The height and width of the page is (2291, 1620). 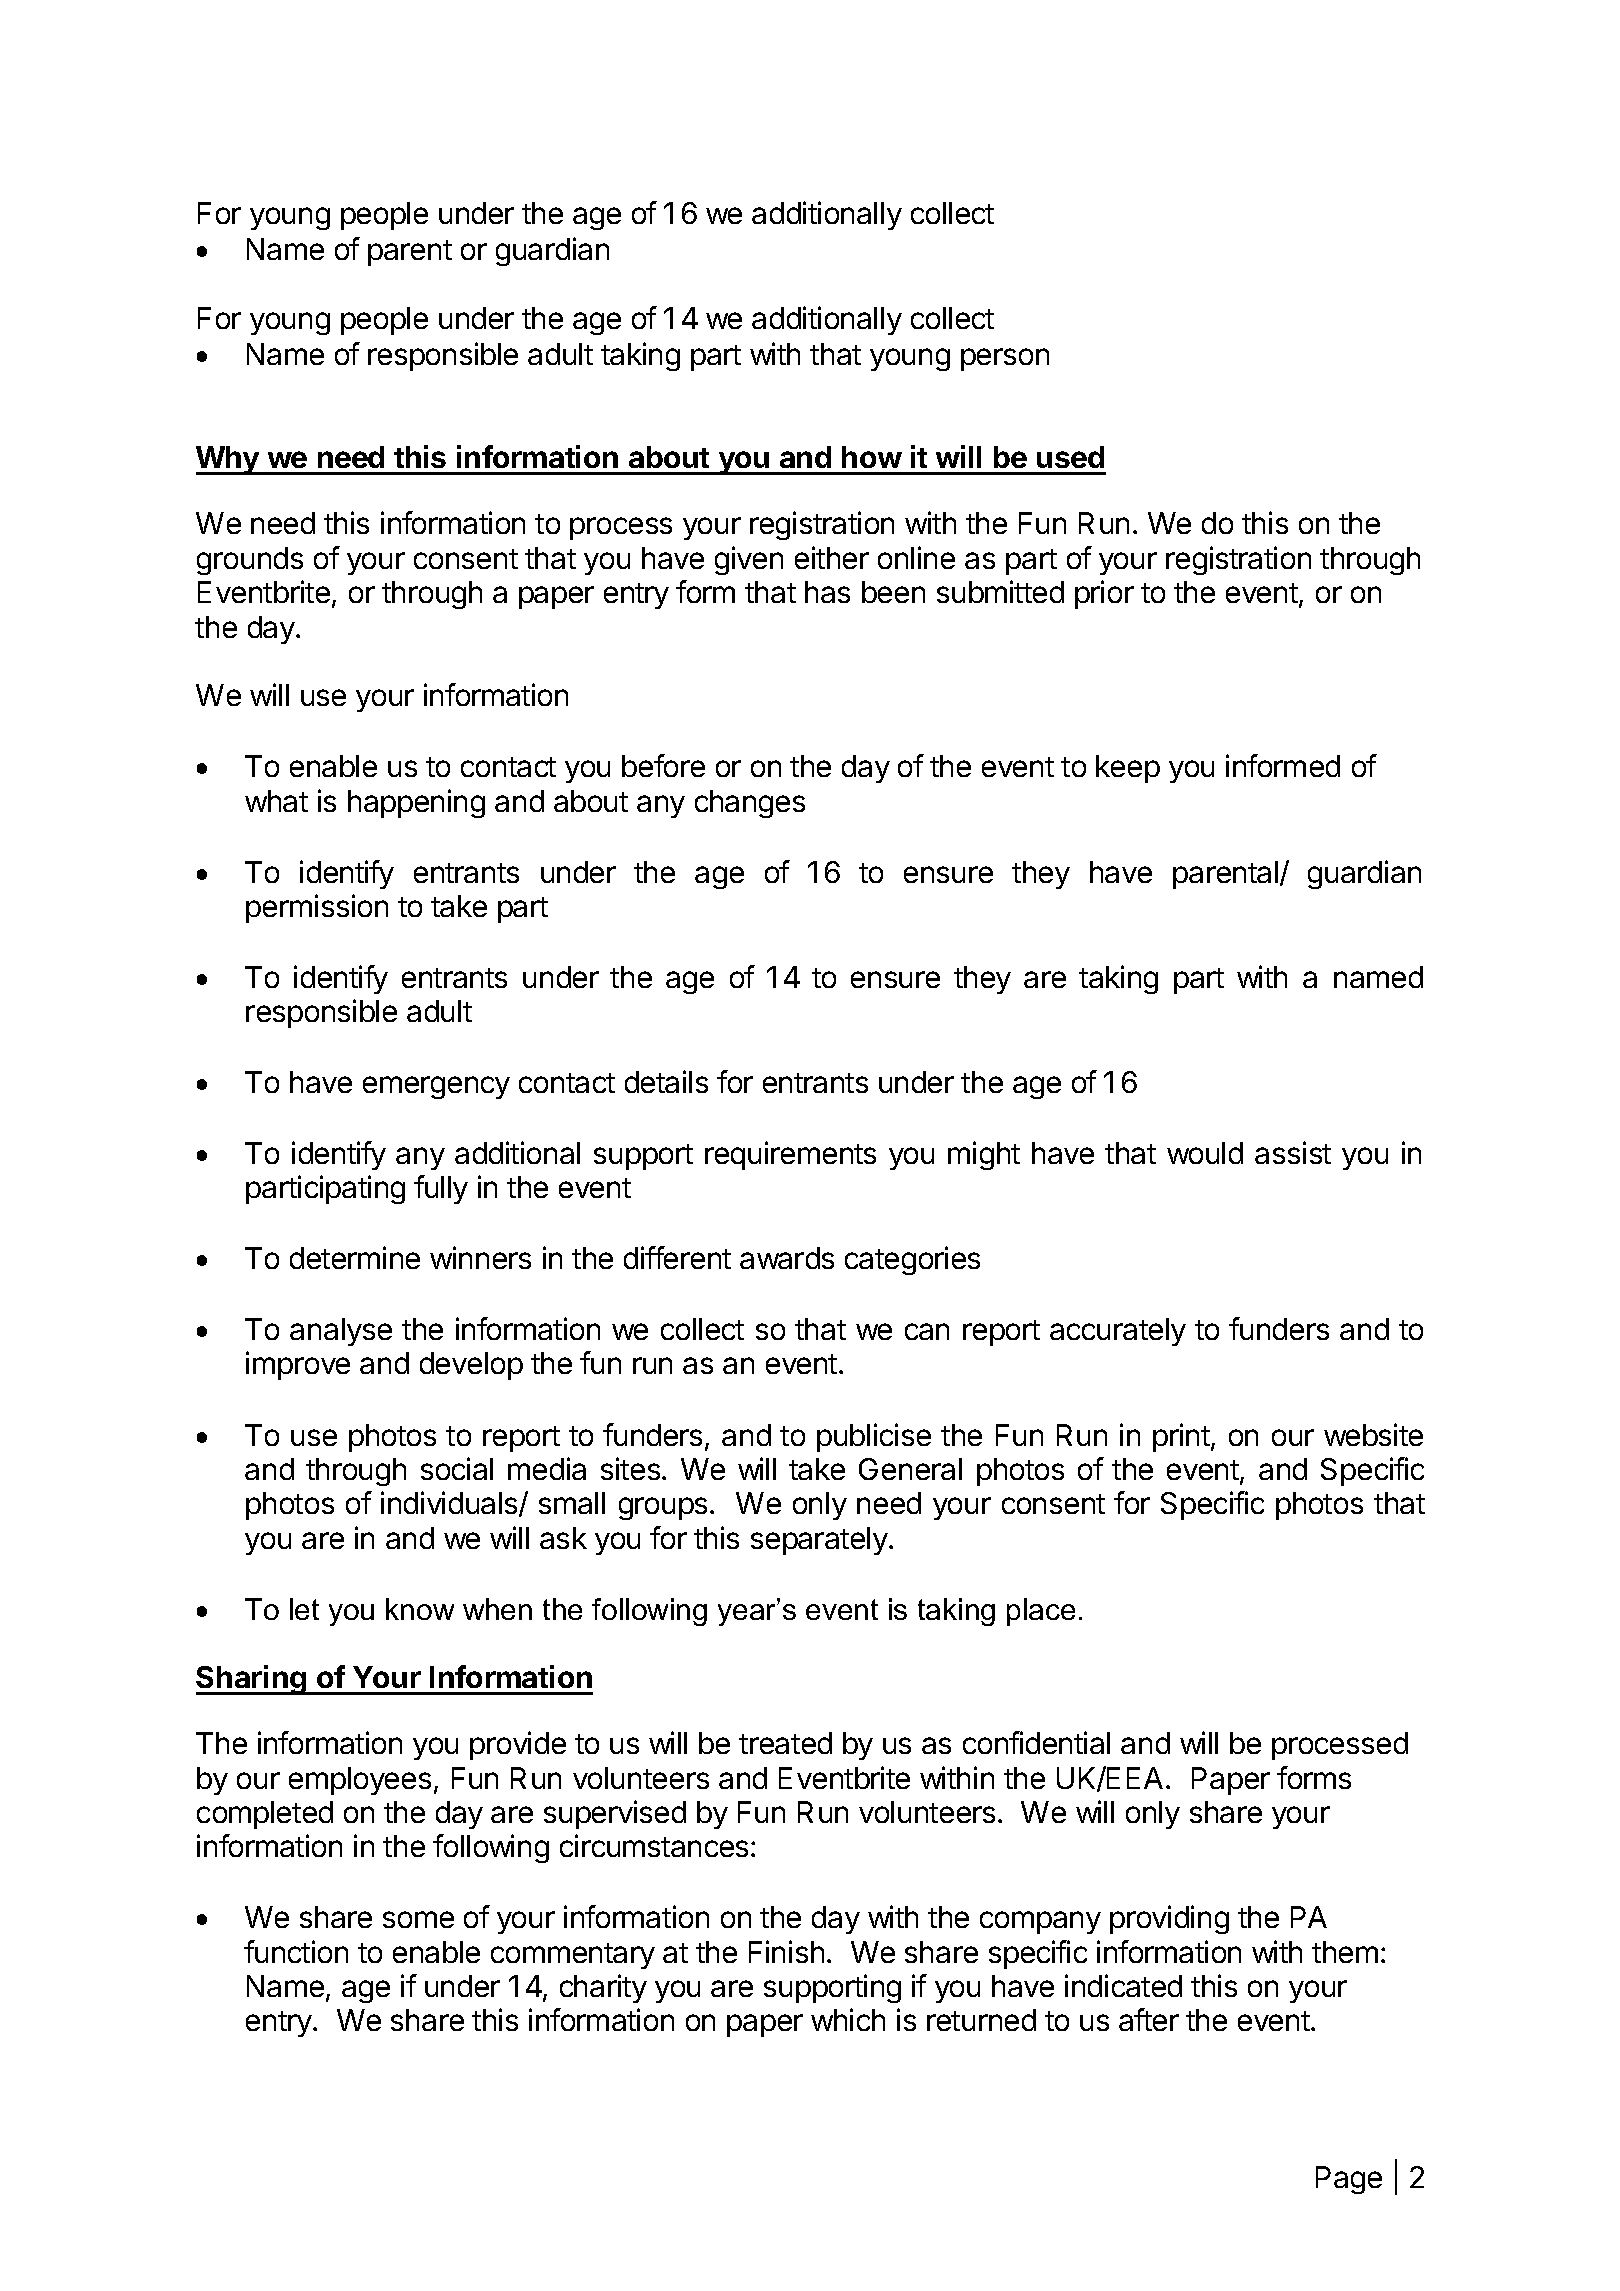 I want to click on person, so click(x=1005, y=359).
